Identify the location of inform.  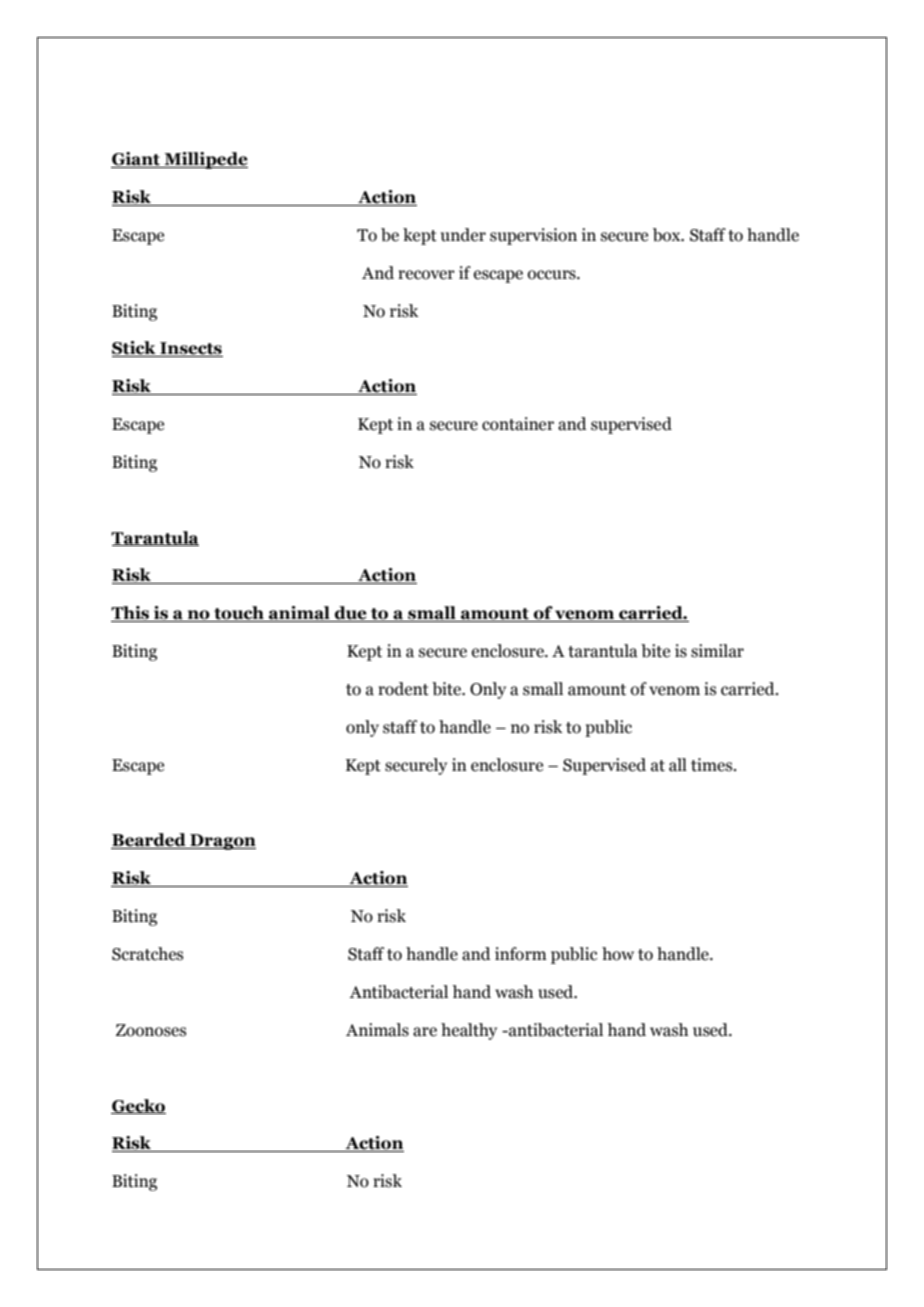
(521, 954).
